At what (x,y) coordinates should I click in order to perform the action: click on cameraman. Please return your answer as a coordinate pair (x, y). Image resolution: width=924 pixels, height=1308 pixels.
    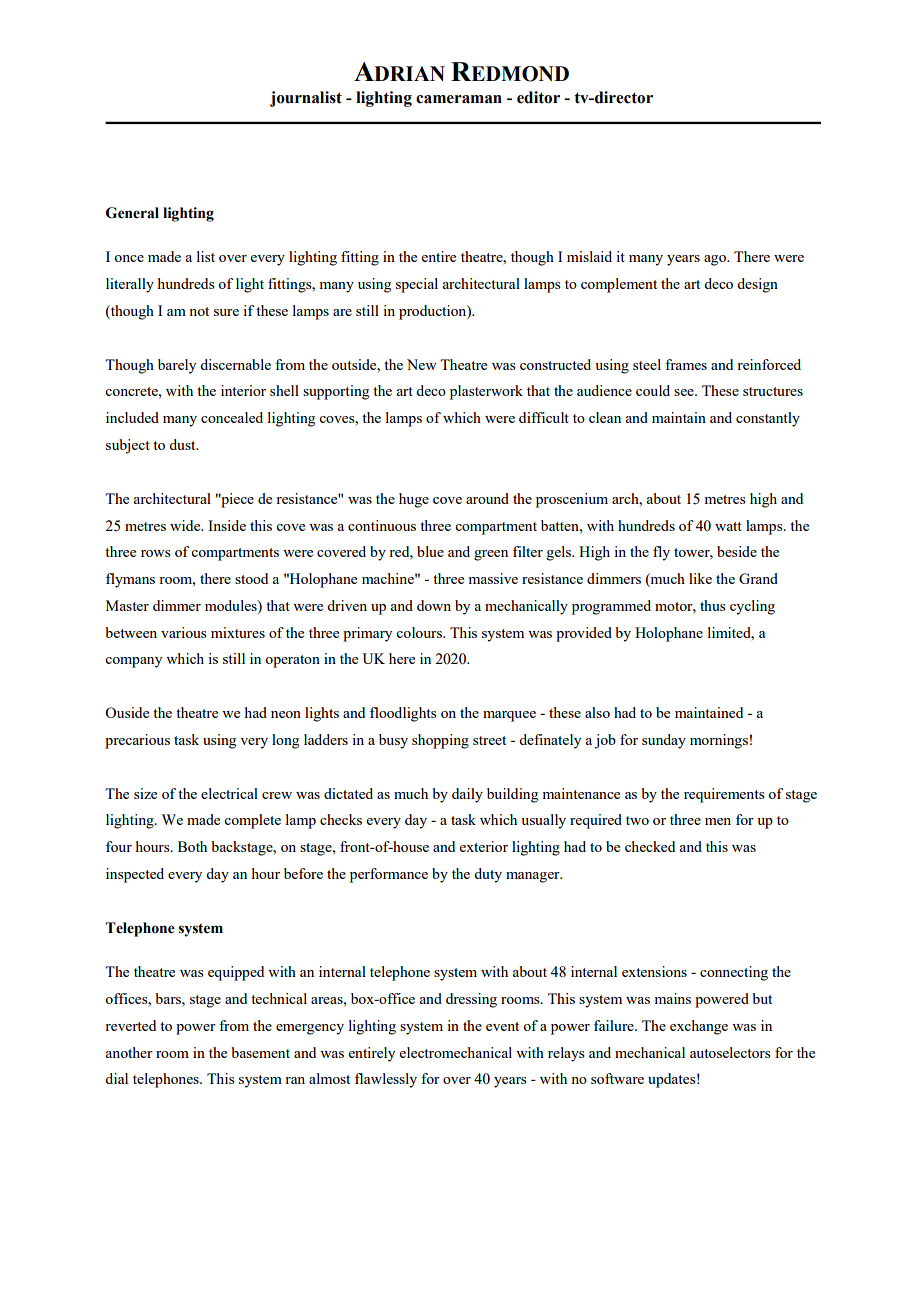
    Looking at the image, I should click on (459, 99).
